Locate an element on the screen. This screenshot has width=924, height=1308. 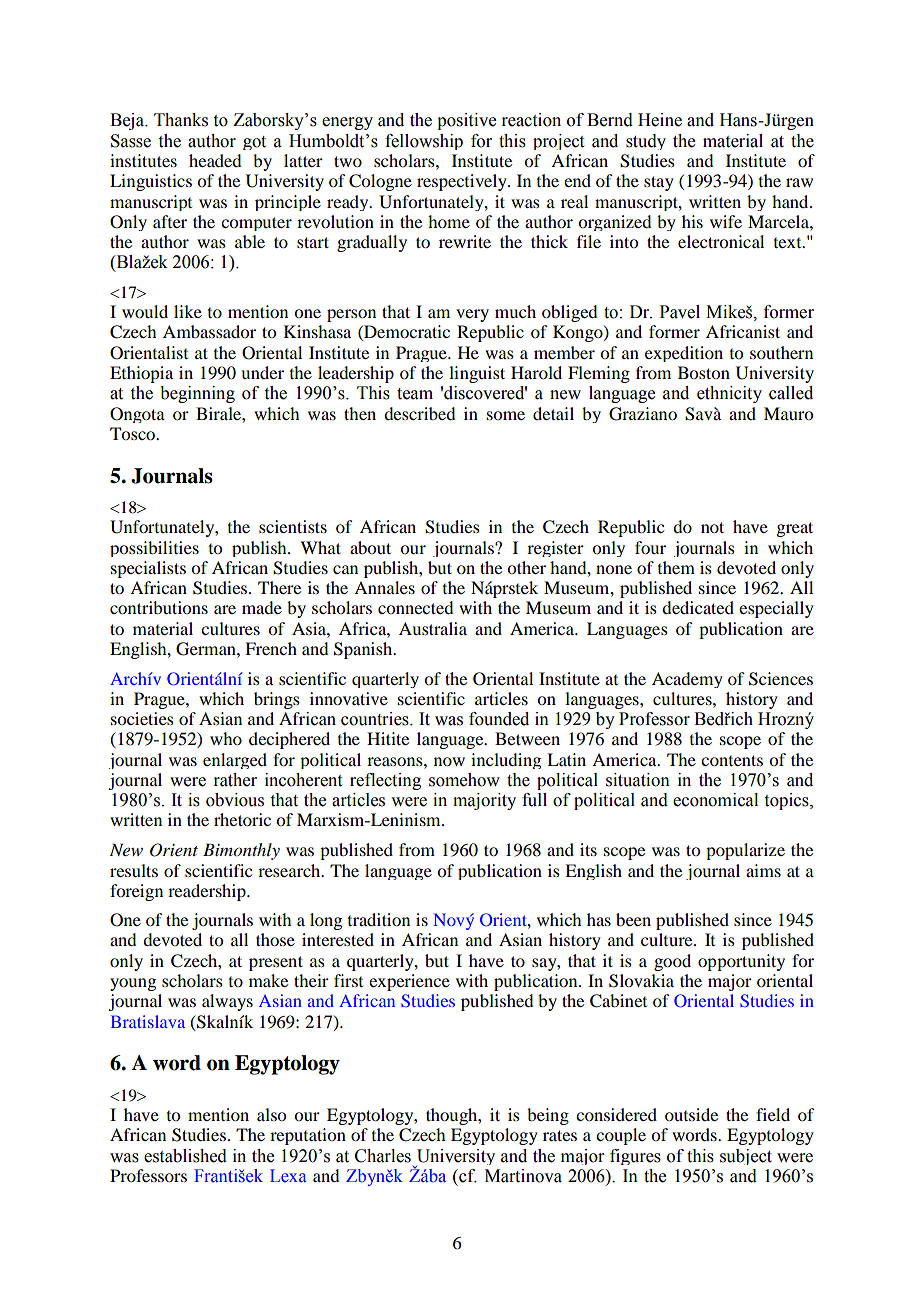
headed is located at coordinates (215, 160).
